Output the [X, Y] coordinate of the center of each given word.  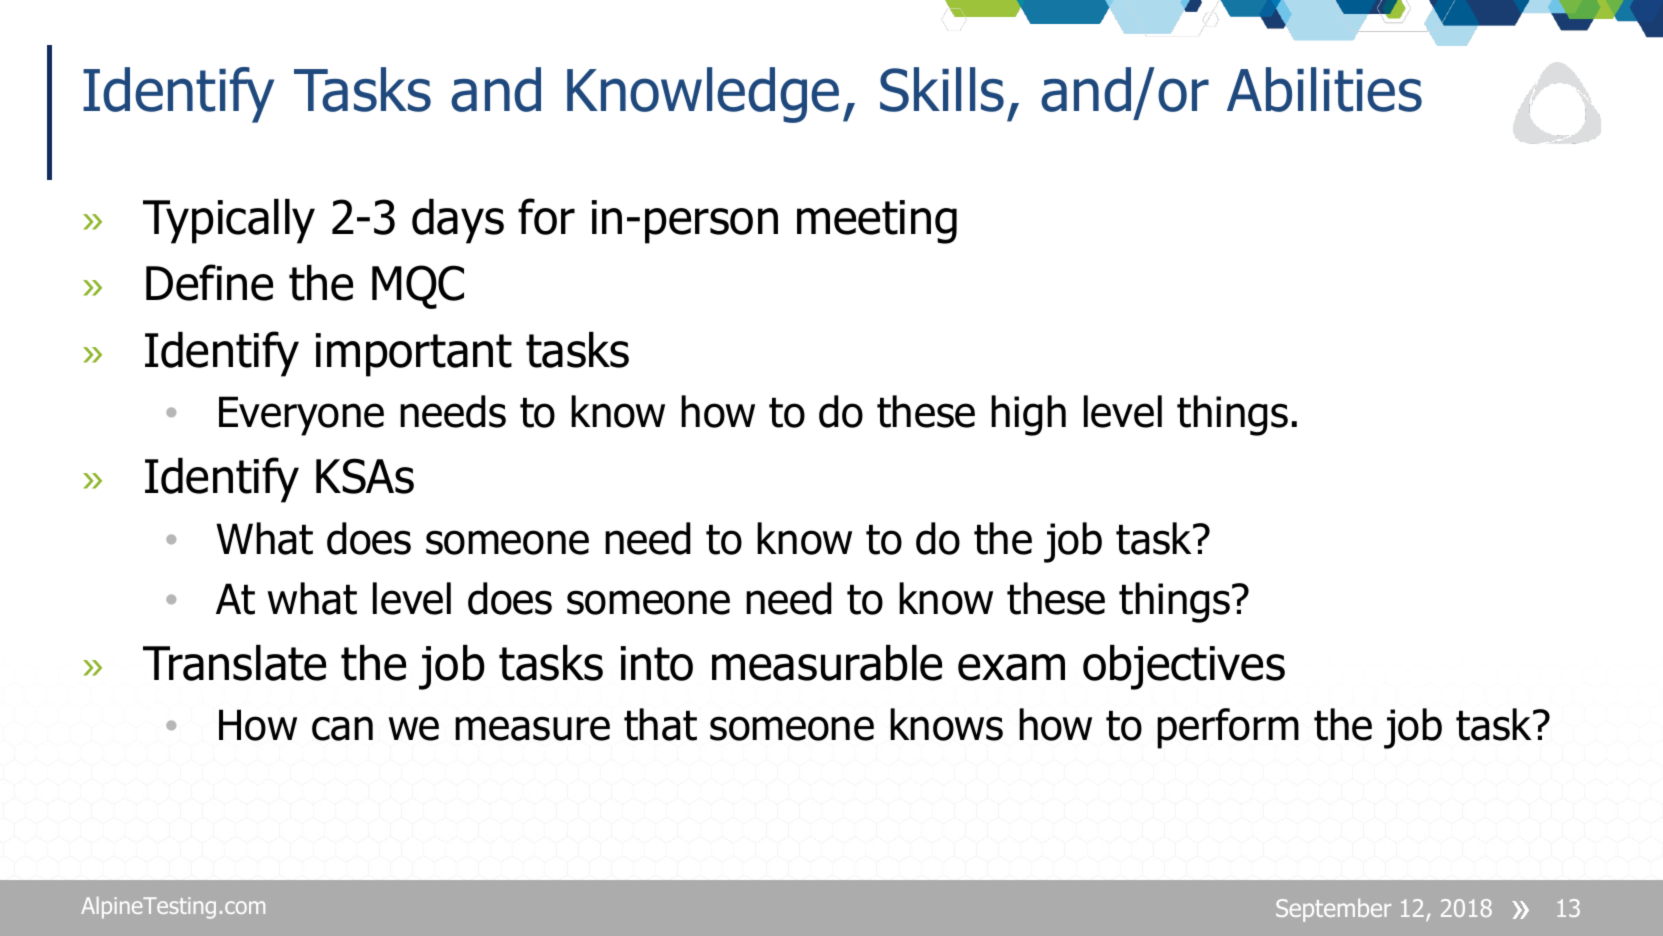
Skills [942, 89]
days [458, 221]
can [342, 728]
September [1333, 910]
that [660, 724]
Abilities [1324, 89]
